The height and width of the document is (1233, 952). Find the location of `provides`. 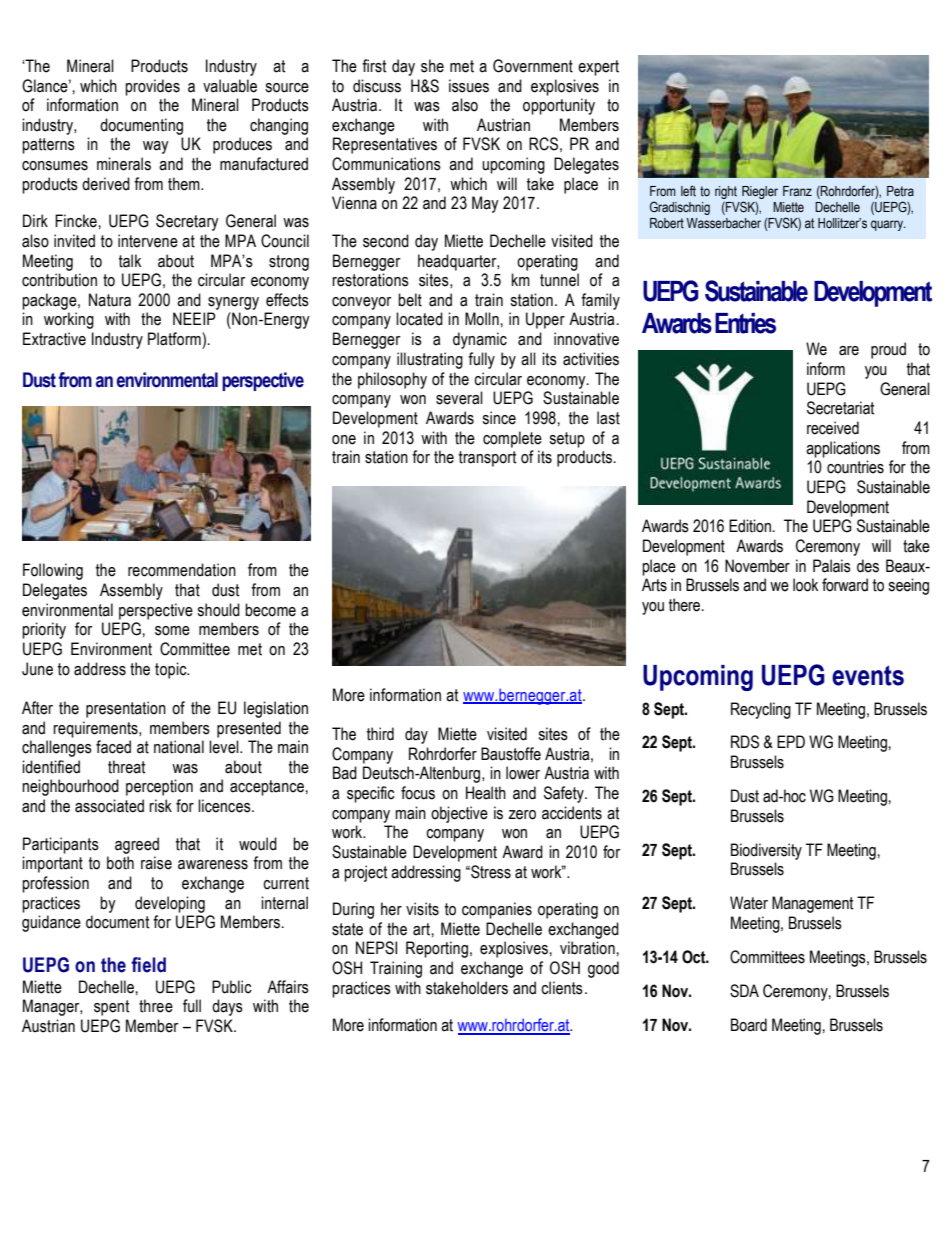

provides is located at coordinates (152, 87).
